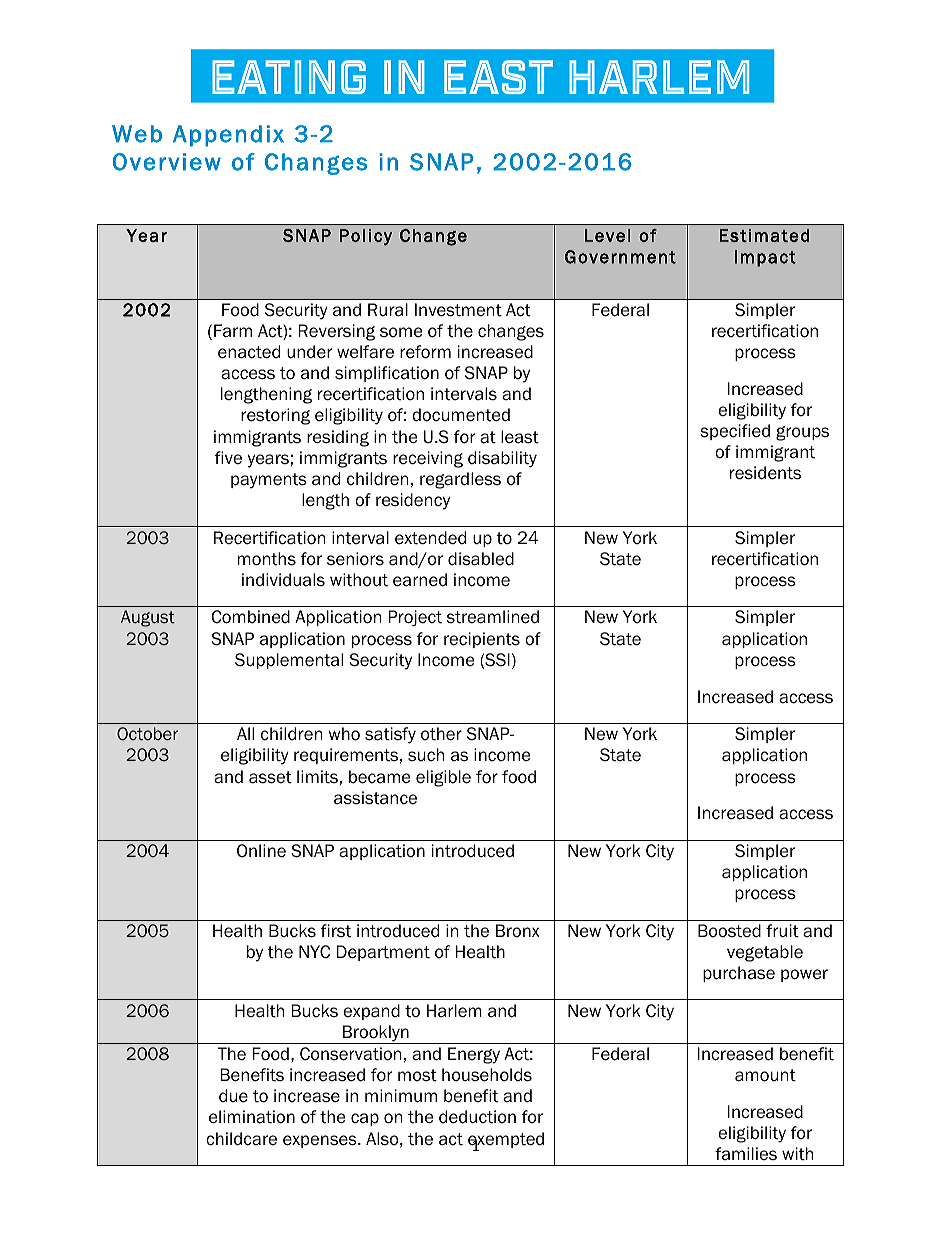  I want to click on childcare, so click(241, 1139).
